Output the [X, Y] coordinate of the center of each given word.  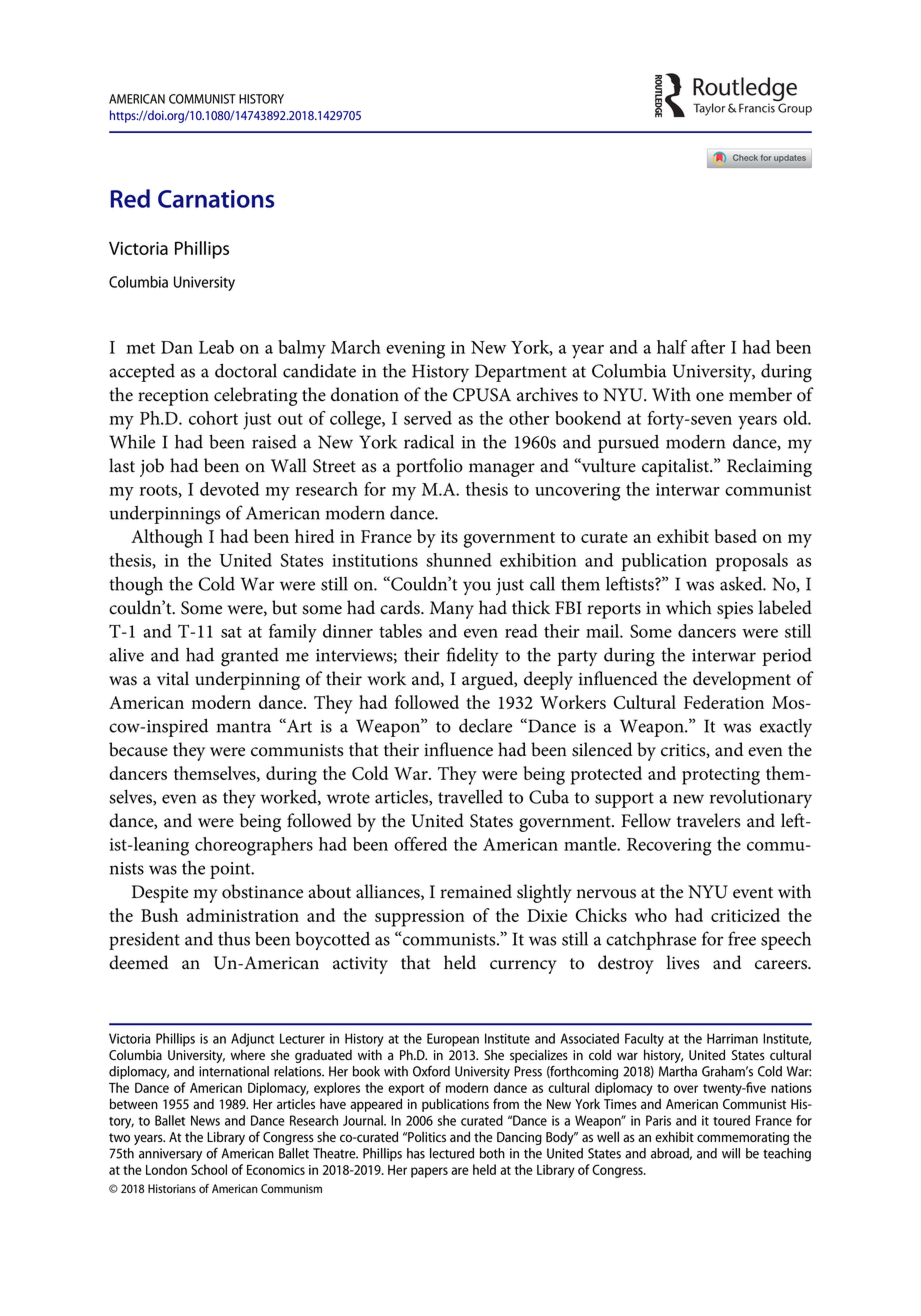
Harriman [732, 1038]
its [449, 536]
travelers [708, 820]
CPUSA [482, 395]
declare [485, 725]
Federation [724, 702]
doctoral [246, 370]
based [735, 536]
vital [173, 678]
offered [420, 844]
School [209, 1169]
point [231, 870]
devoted [229, 489]
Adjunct [252, 1040]
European [453, 1040]
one [710, 397]
